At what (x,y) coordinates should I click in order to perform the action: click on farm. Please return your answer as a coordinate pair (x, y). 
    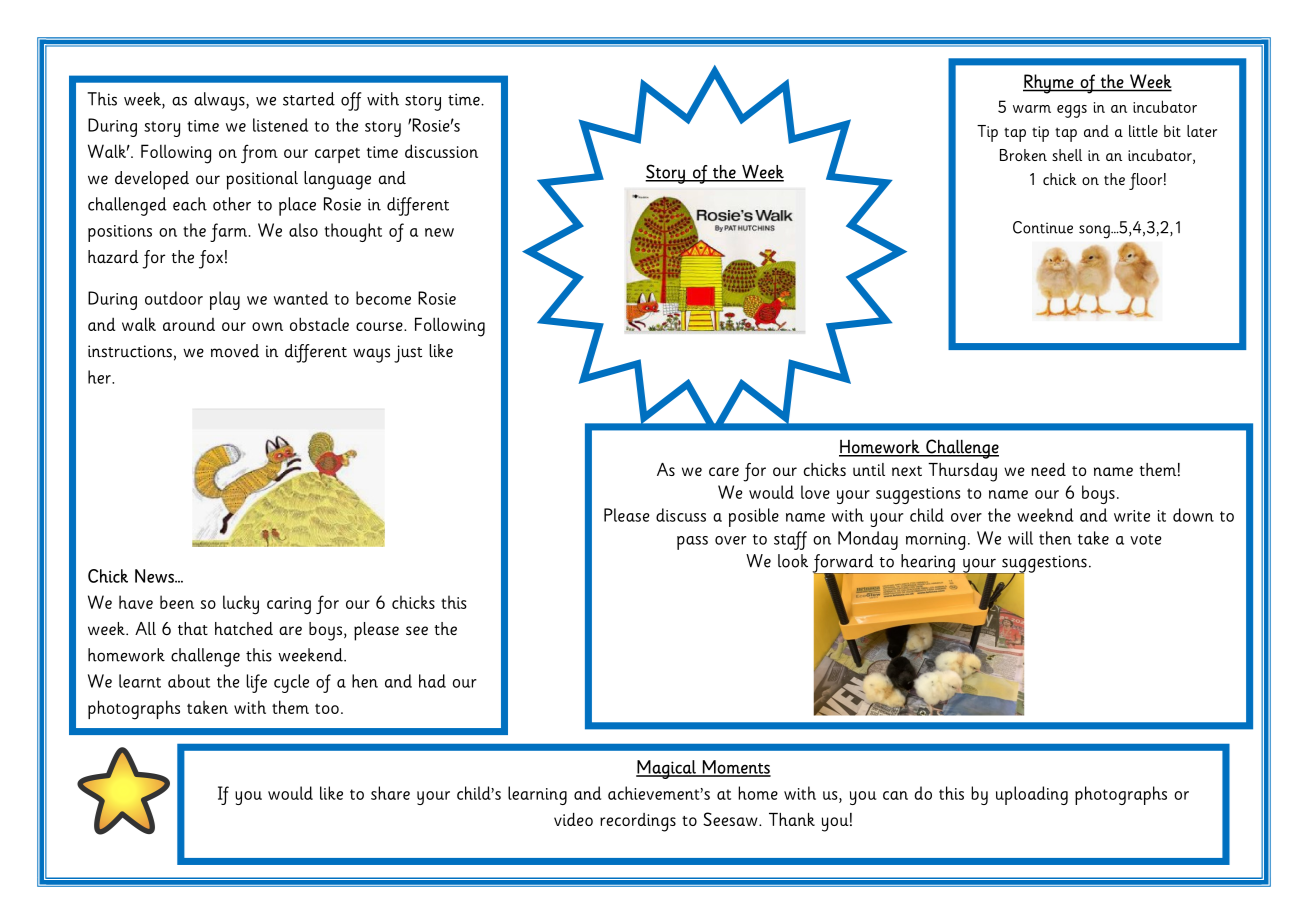
    Looking at the image, I should click on (228, 232).
